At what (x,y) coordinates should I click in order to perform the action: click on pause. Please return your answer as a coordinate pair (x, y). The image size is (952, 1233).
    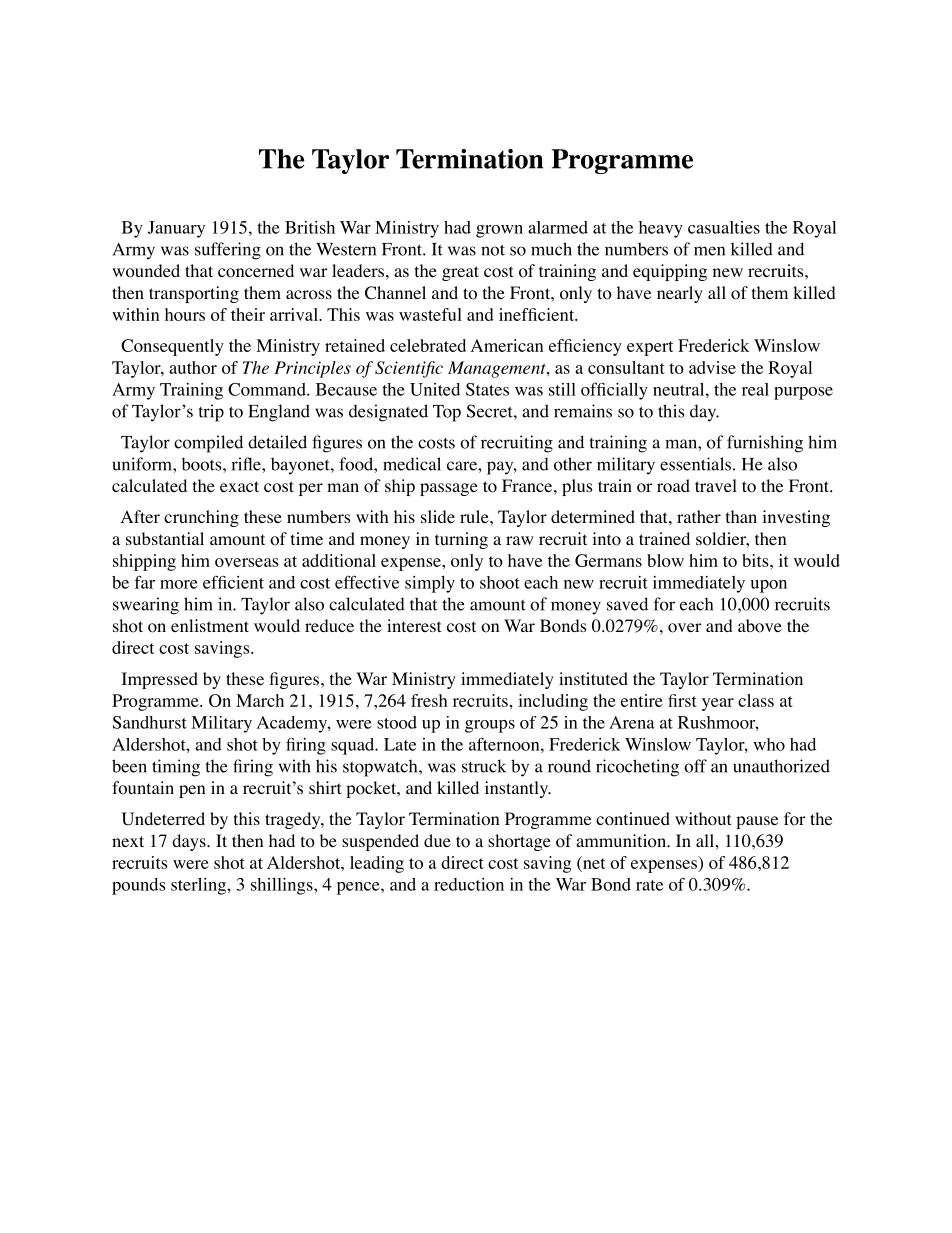
    Looking at the image, I should click on (757, 822).
